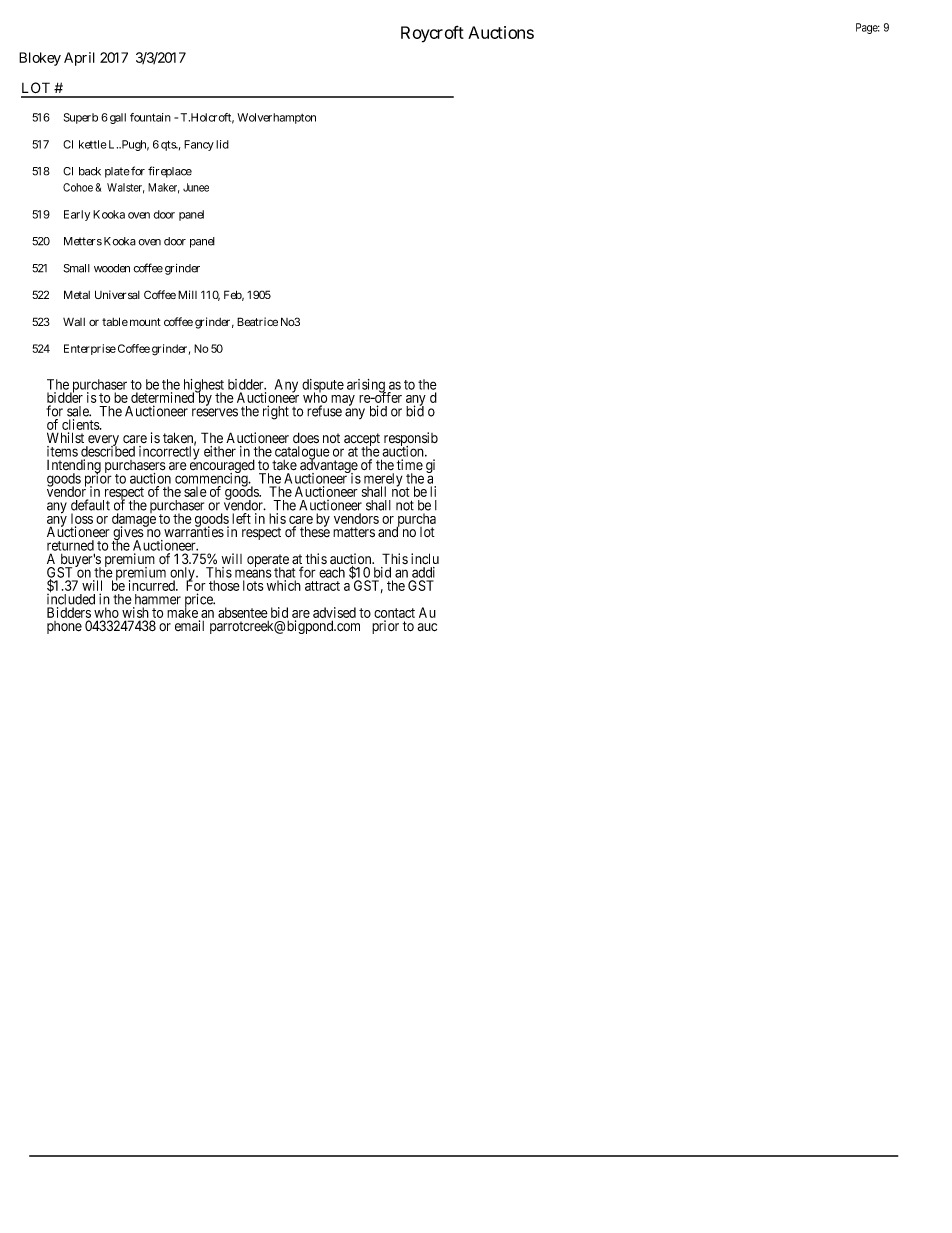 Image resolution: width=952 pixels, height=1233 pixels. What do you see at coordinates (79, 59) in the screenshot?
I see `April` at bounding box center [79, 59].
